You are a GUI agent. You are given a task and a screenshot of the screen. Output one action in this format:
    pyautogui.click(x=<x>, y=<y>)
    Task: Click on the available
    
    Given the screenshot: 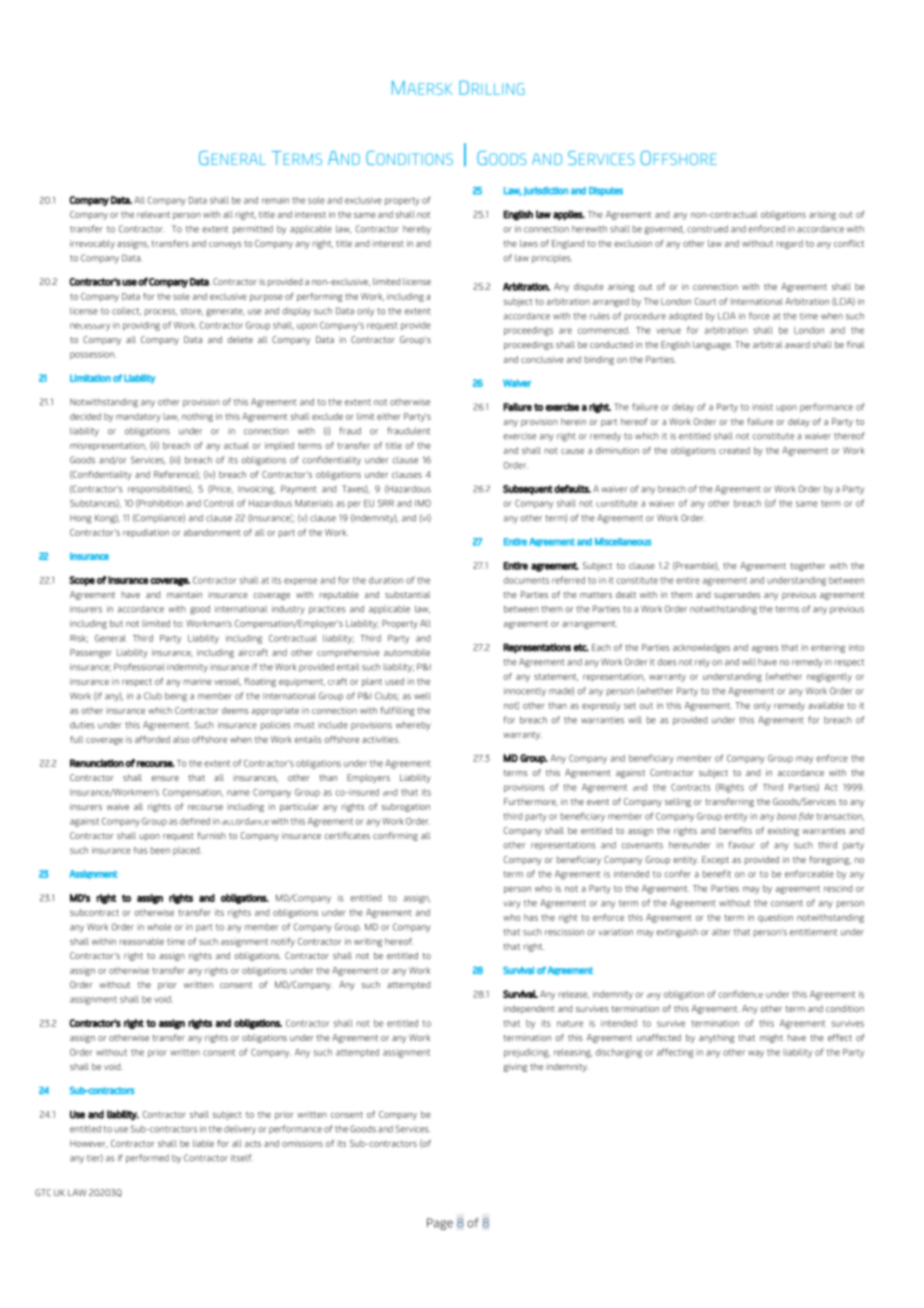 What is the action you would take?
    pyautogui.click(x=826, y=705)
